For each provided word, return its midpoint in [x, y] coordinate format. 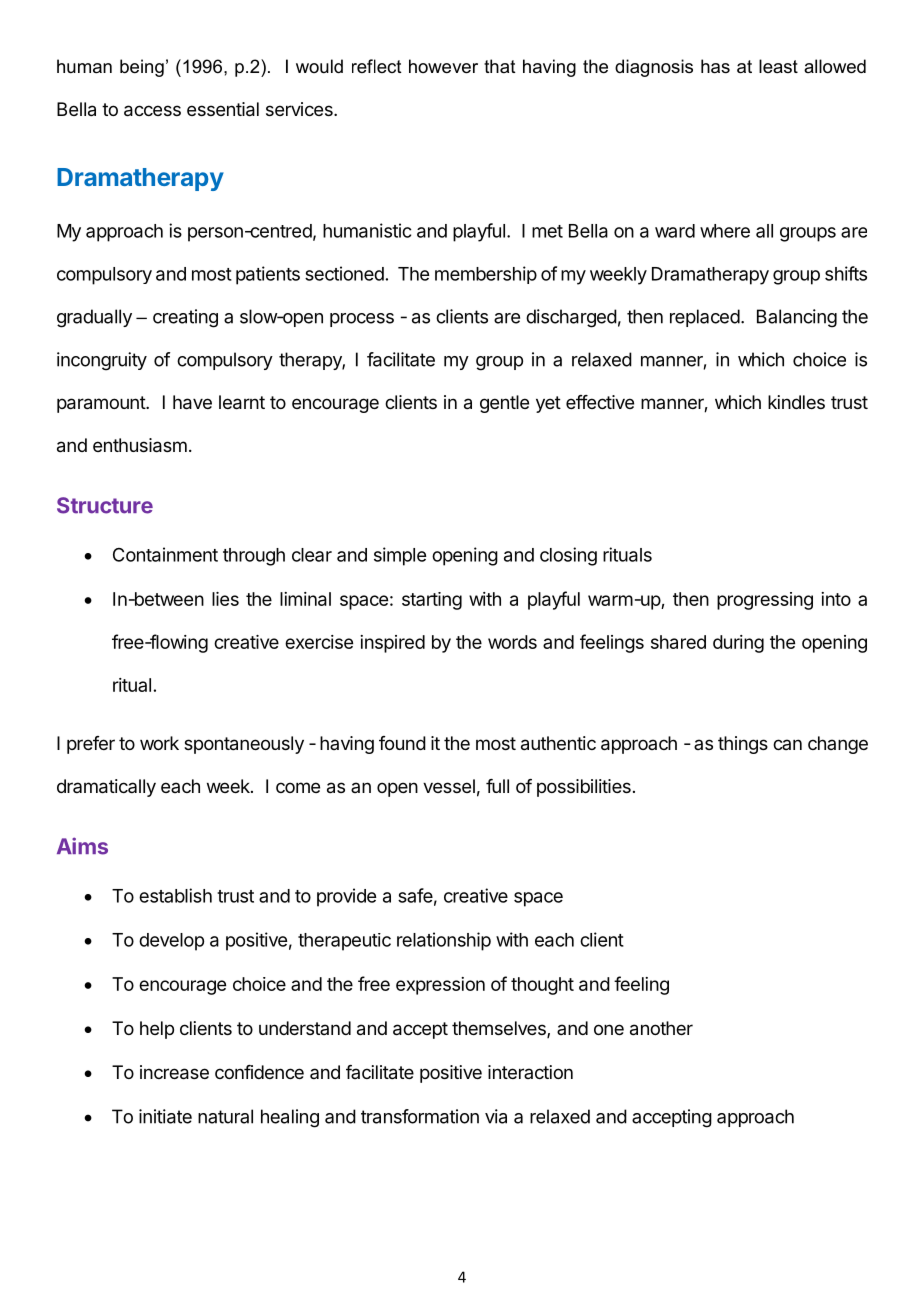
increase [174, 1072]
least [778, 66]
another [661, 1028]
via [496, 1116]
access [152, 111]
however [443, 66]
